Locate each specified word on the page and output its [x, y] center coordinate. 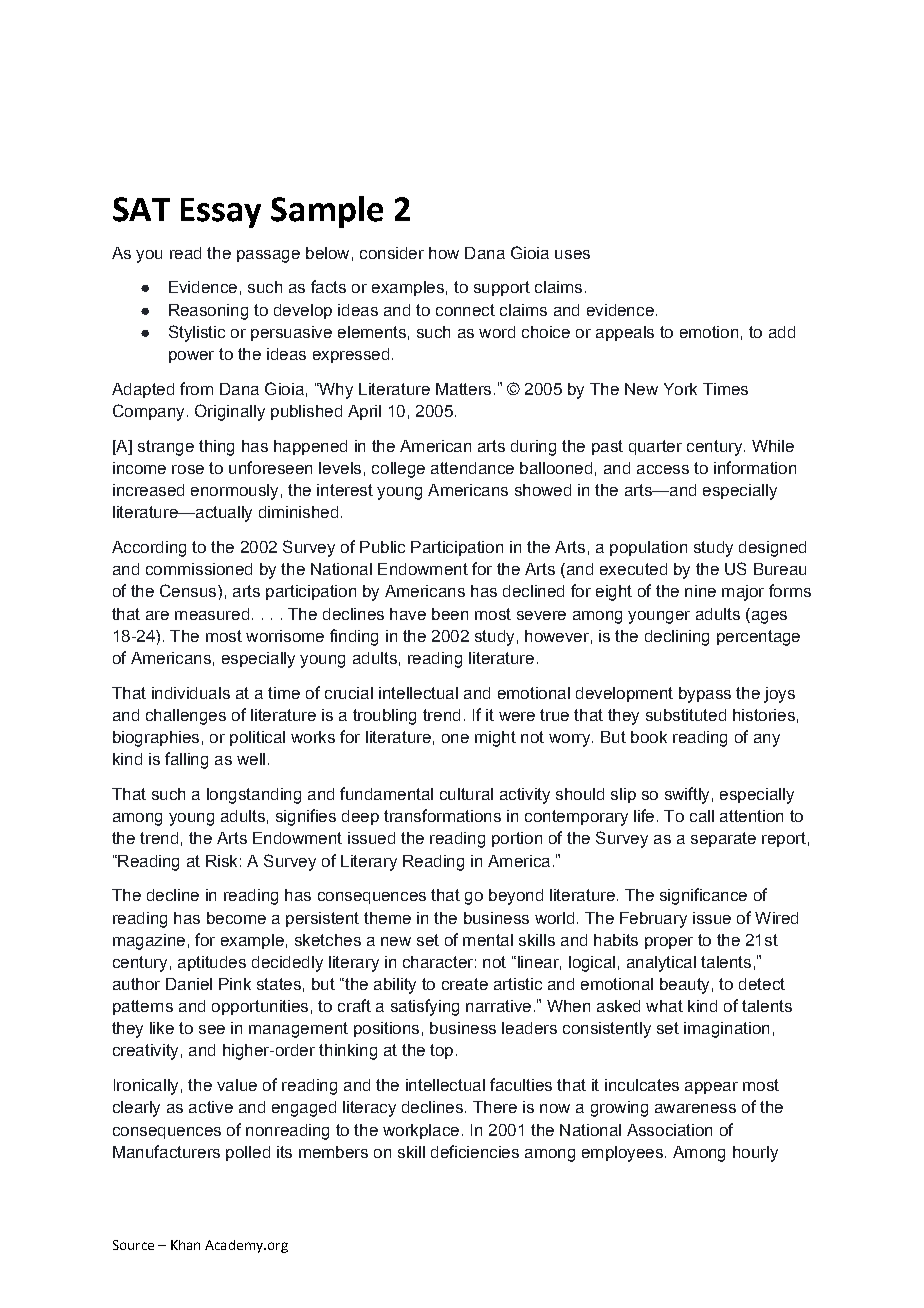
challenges [186, 717]
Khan [185, 1245]
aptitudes [212, 963]
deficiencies [475, 1151]
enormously [234, 492]
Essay [221, 213]
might [495, 739]
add [782, 332]
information [755, 467]
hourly [755, 1154]
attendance [472, 468]
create [465, 984]
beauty [684, 986]
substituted [686, 715]
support [502, 288]
